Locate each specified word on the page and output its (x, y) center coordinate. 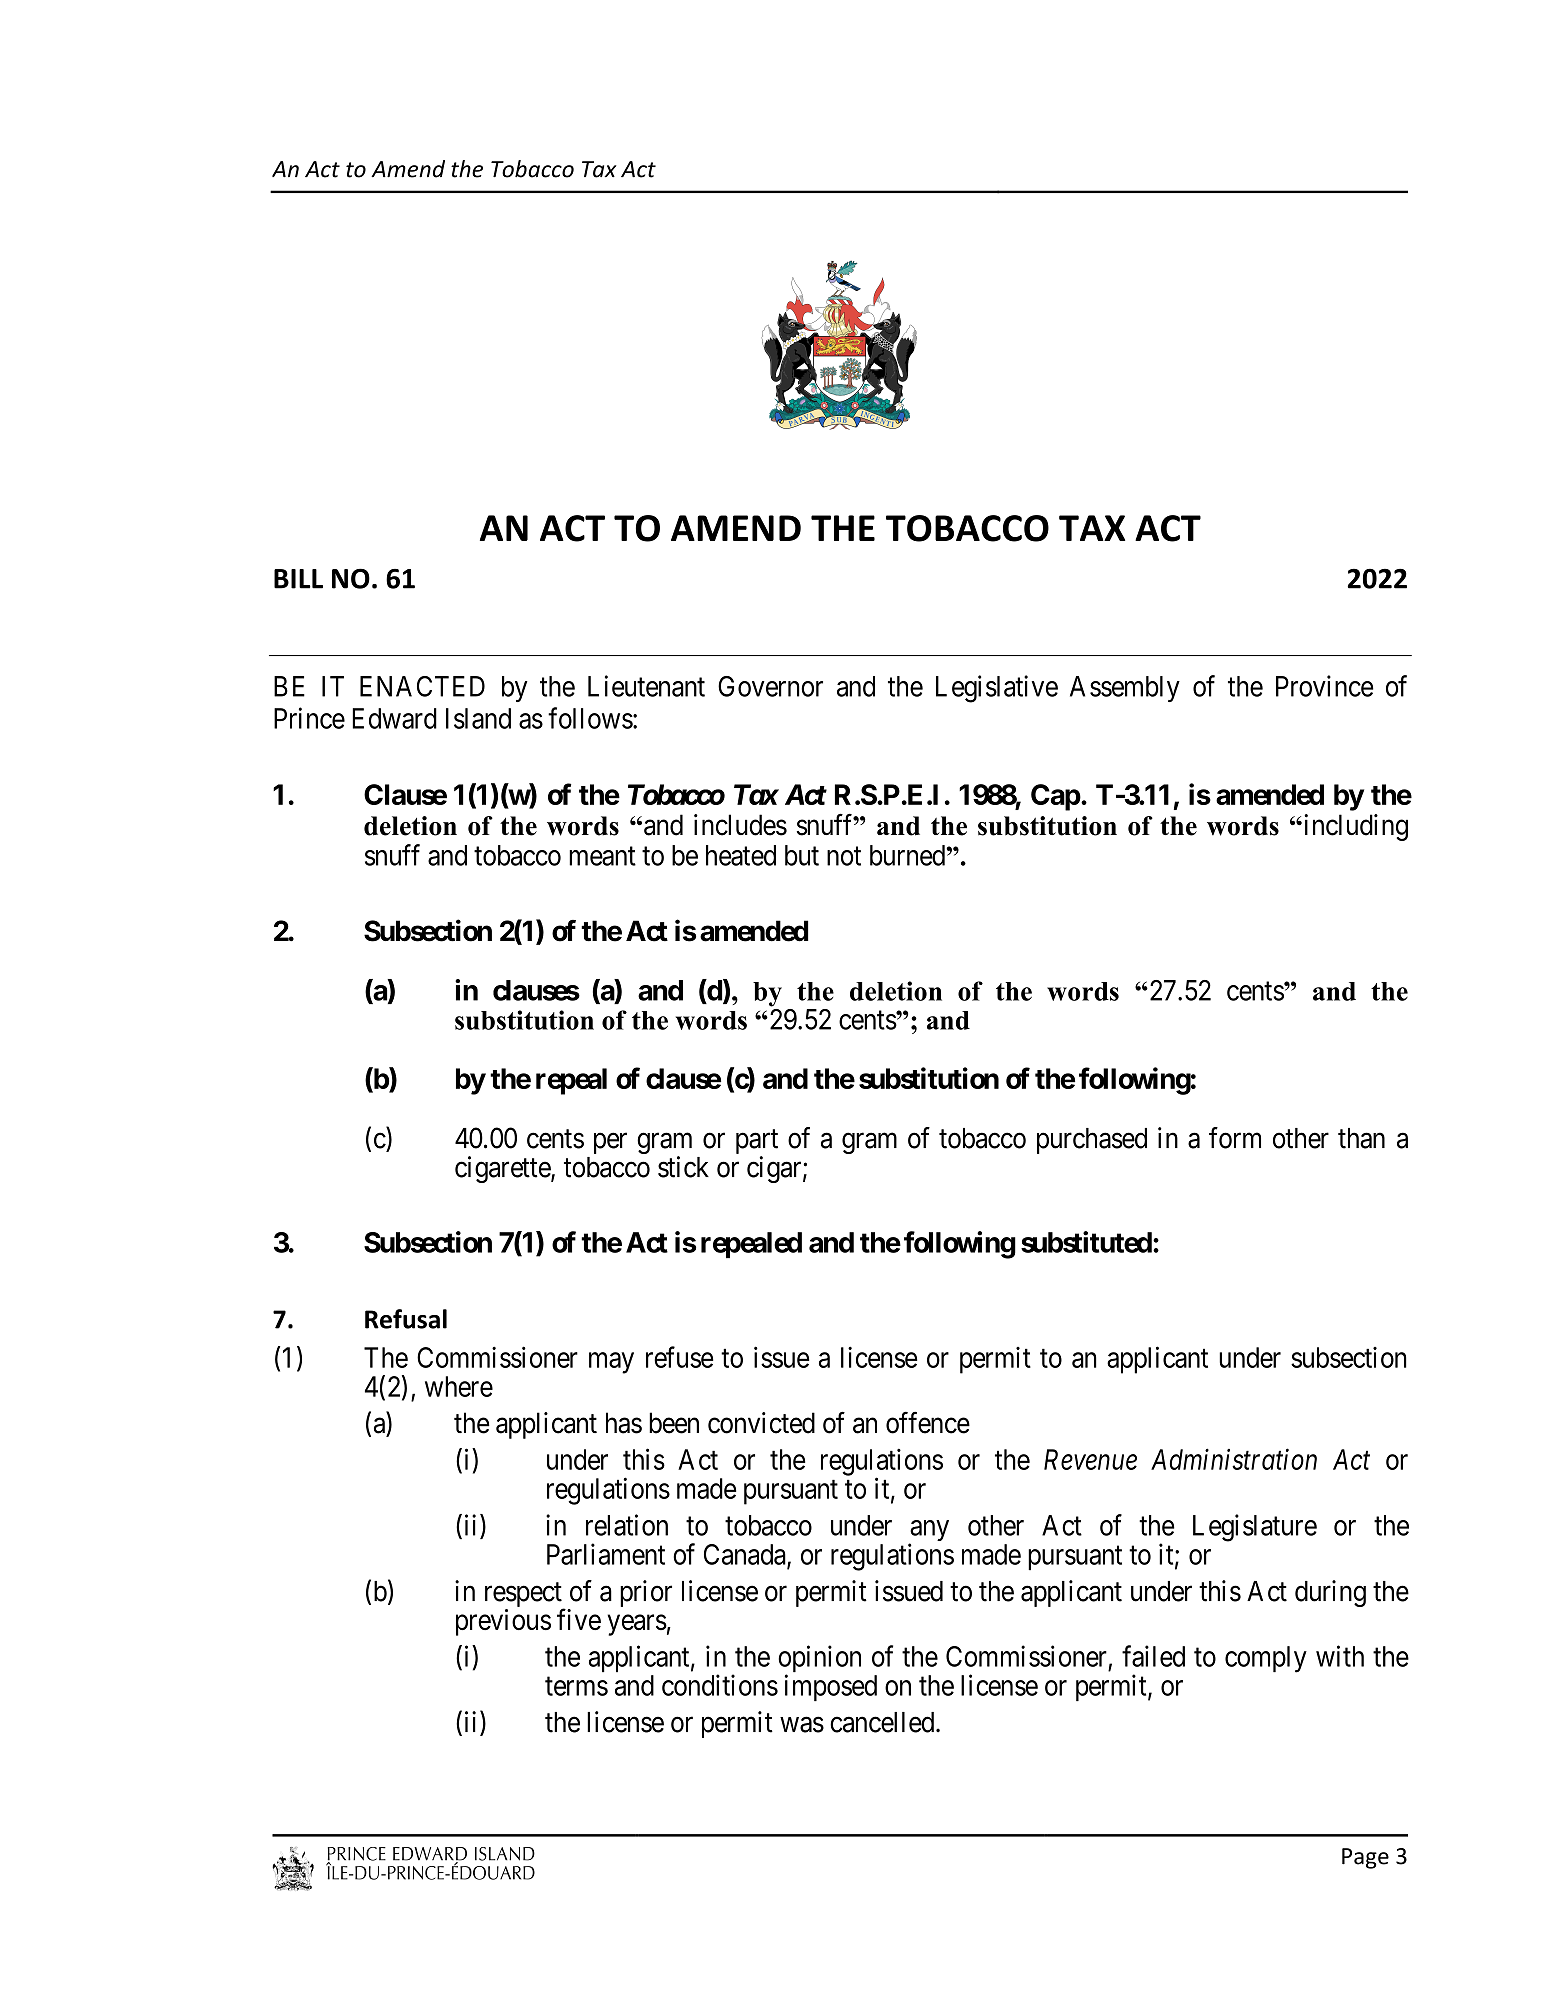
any (929, 1532)
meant (602, 856)
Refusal (406, 1319)
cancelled (883, 1722)
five (579, 1619)
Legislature (1255, 1528)
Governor (770, 686)
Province (1325, 686)
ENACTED (422, 686)
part (757, 1143)
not (844, 856)
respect (524, 1596)
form (1235, 1138)
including (1354, 827)
